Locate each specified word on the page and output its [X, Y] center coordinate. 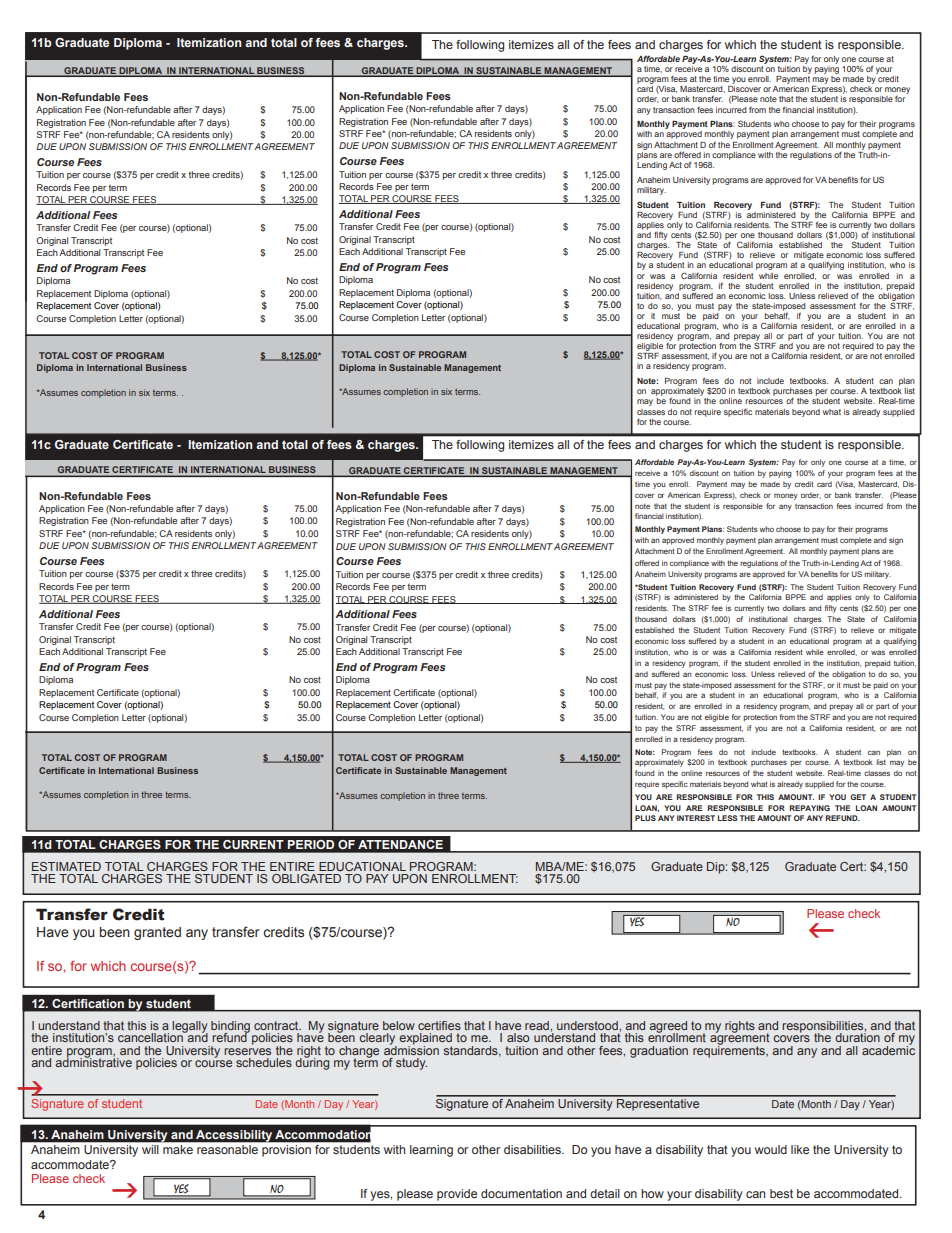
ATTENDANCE [400, 844]
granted [157, 933]
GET [858, 797]
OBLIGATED [306, 878]
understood [588, 1025]
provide [457, 1195]
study [411, 1064]
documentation [521, 1193]
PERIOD [311, 844]
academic [888, 1049]
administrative [93, 1061]
